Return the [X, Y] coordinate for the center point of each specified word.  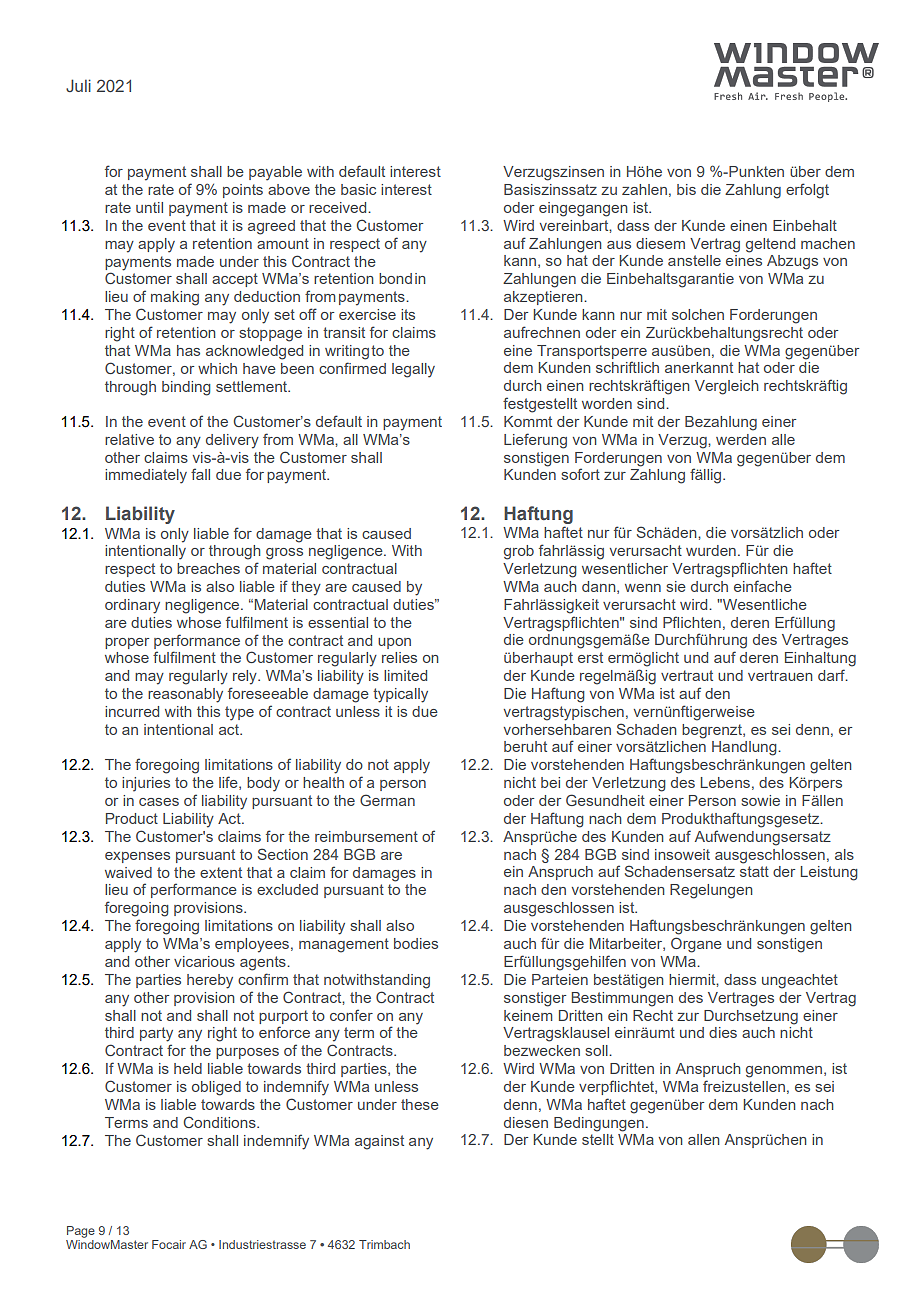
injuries [146, 784]
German [387, 800]
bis [686, 189]
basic [358, 189]
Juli [78, 85]
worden [607, 403]
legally [413, 370]
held [188, 1068]
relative [129, 439]
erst [590, 657]
